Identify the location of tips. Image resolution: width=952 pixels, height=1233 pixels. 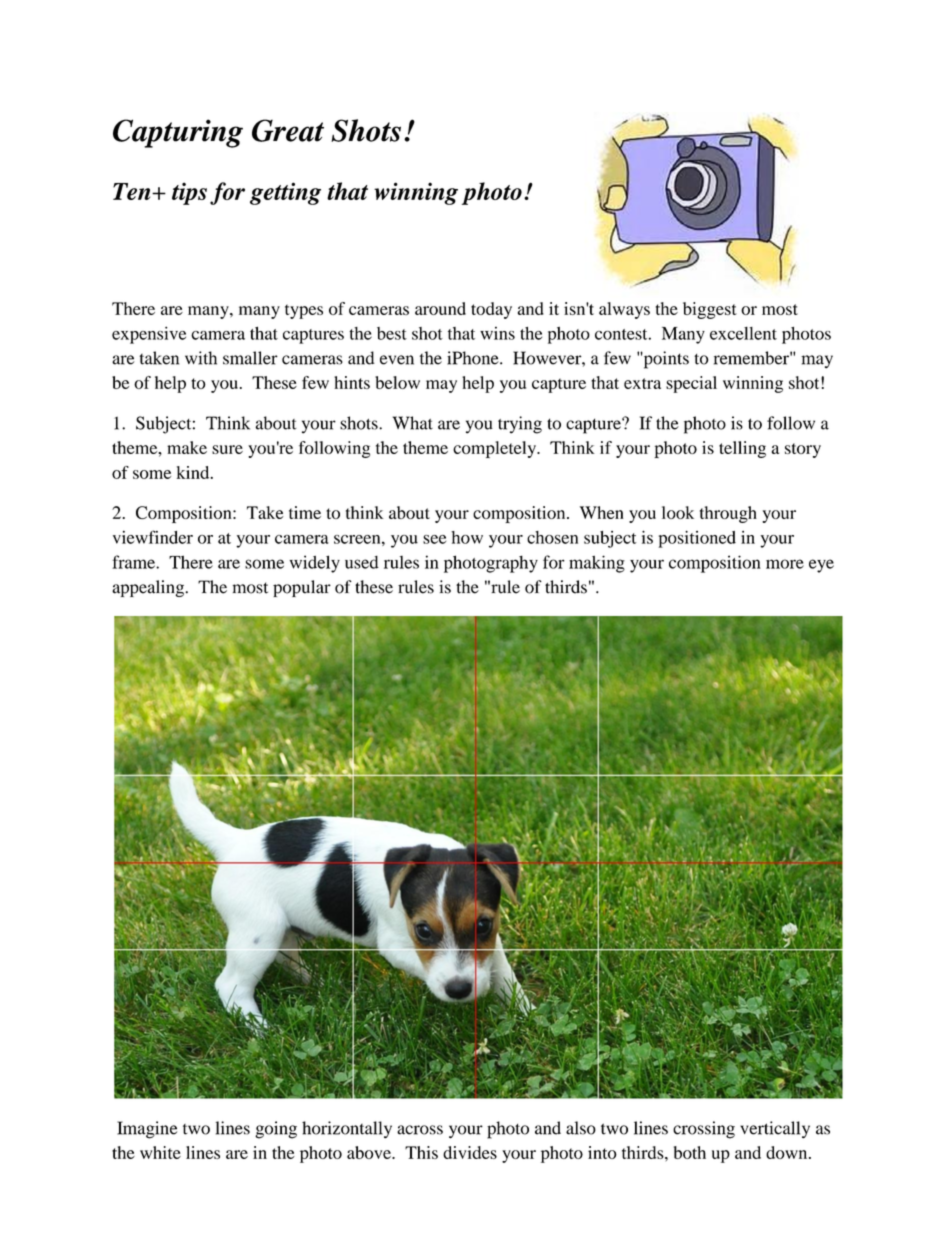
(189, 193).
